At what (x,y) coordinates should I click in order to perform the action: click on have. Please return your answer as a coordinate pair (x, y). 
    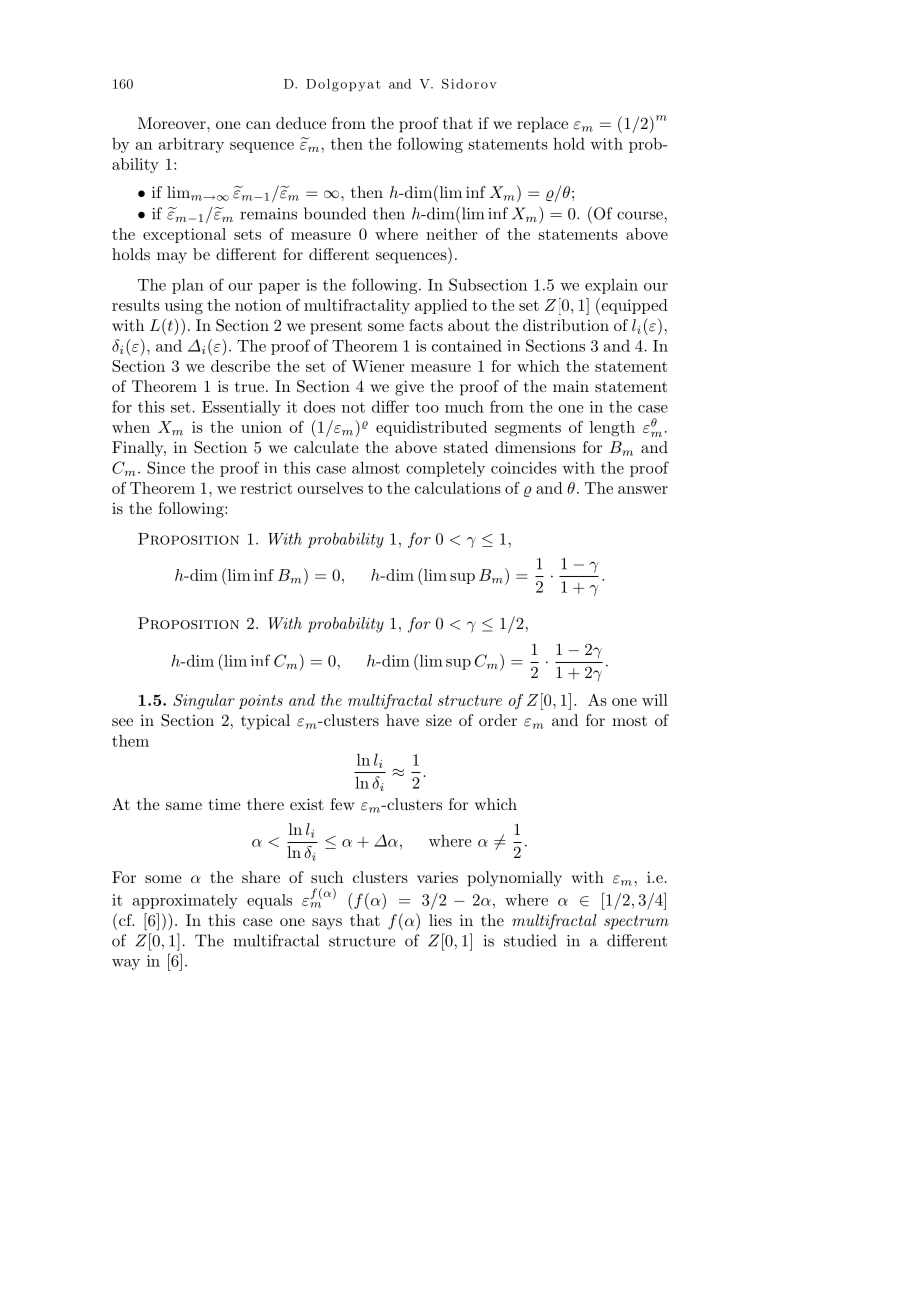
    Looking at the image, I should click on (402, 720).
